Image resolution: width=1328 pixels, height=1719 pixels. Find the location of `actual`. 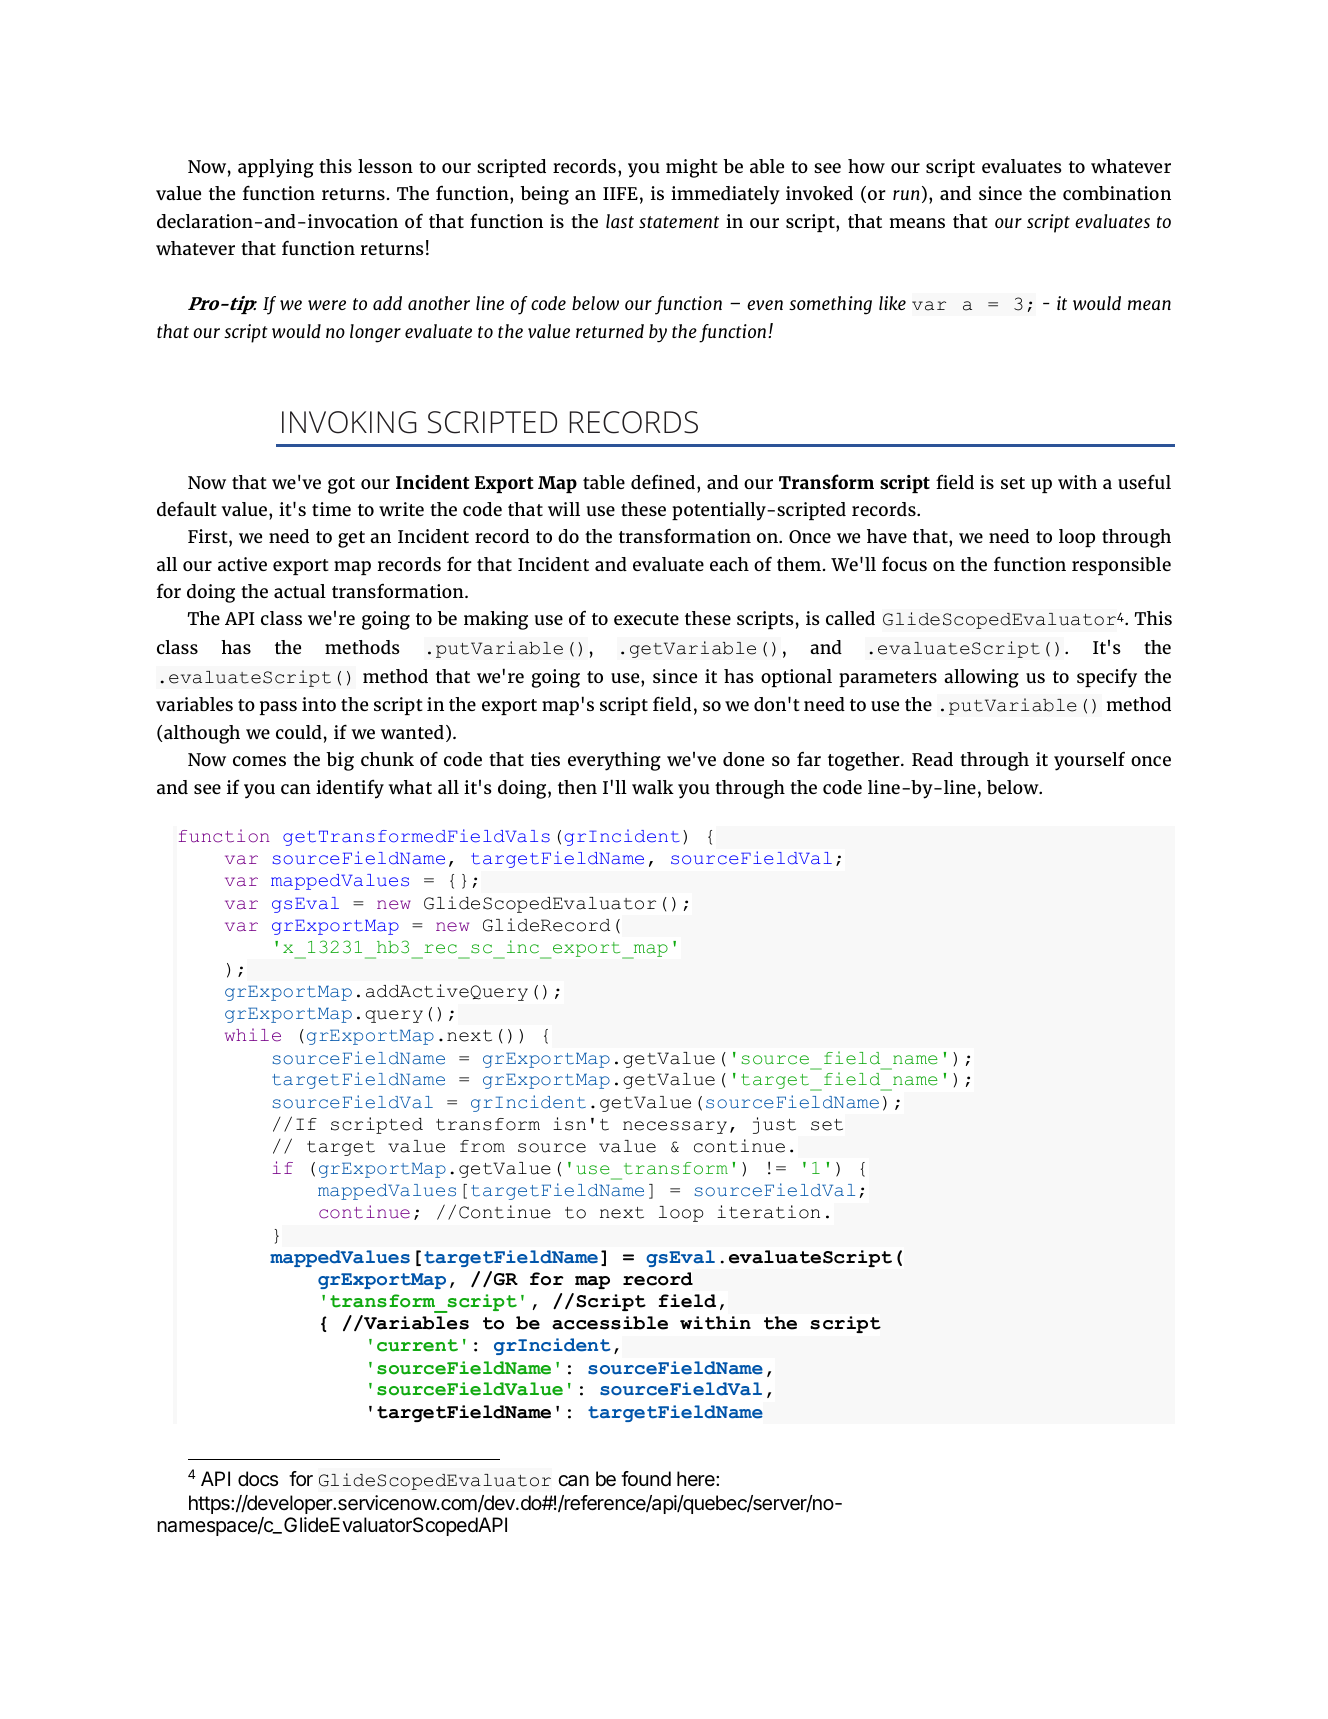

actual is located at coordinates (300, 591).
